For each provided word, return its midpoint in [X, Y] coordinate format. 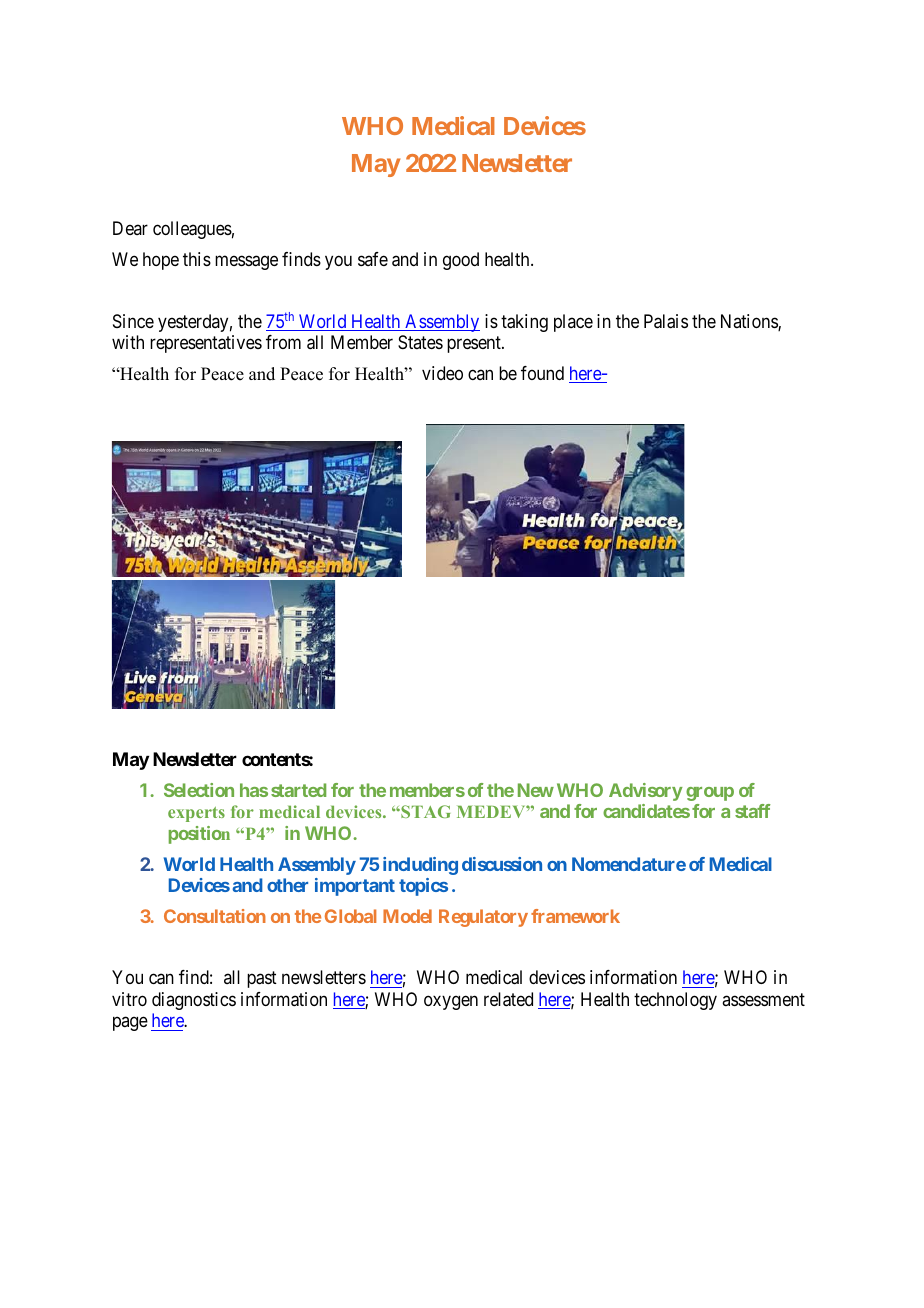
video [442, 373]
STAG [424, 811]
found [542, 373]
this [197, 259]
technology [675, 1001]
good [461, 261]
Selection [199, 790]
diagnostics [194, 1001]
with [128, 342]
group [710, 794]
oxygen [451, 1002]
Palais [666, 321]
